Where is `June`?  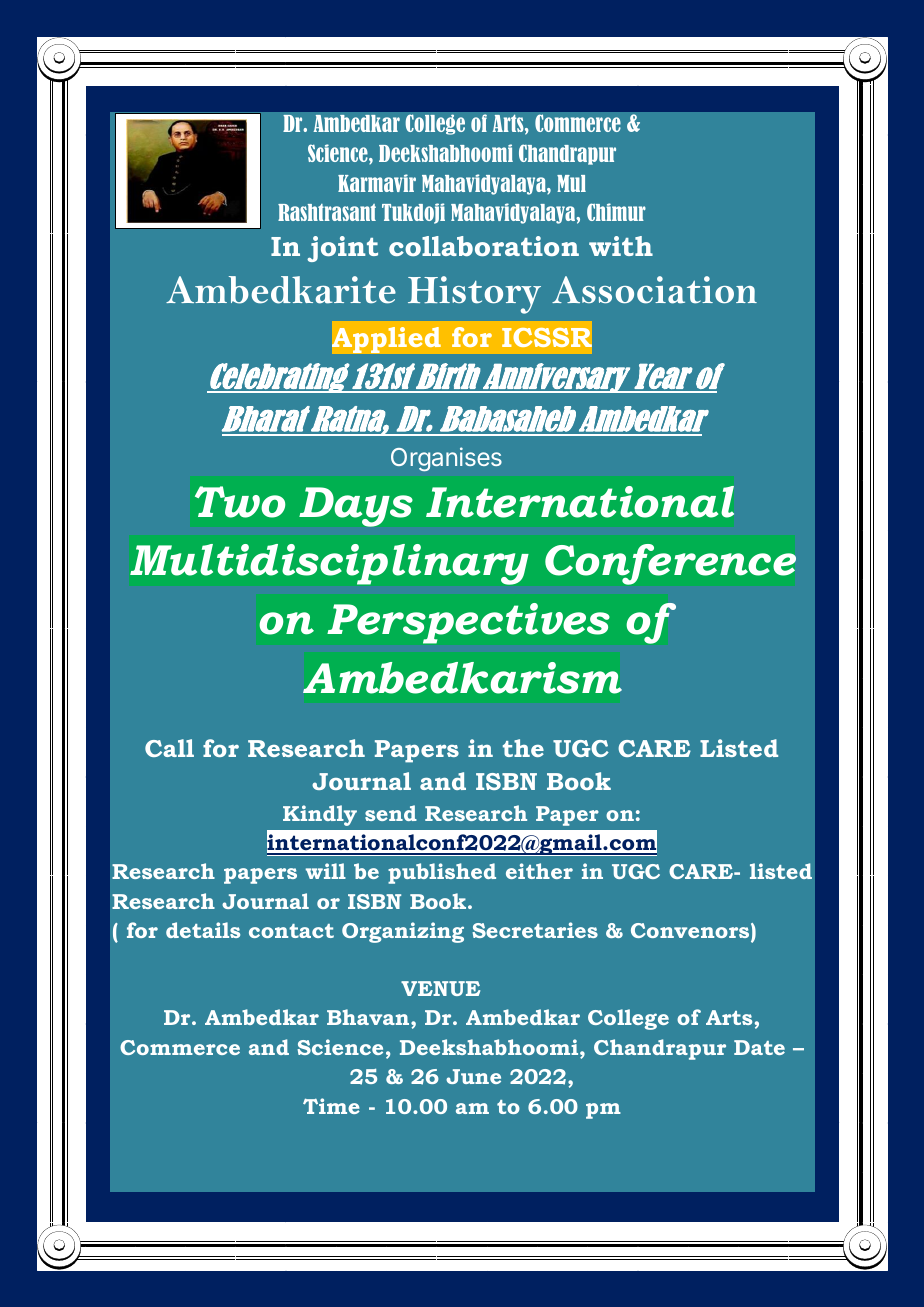 June is located at coordinates (473, 1076).
